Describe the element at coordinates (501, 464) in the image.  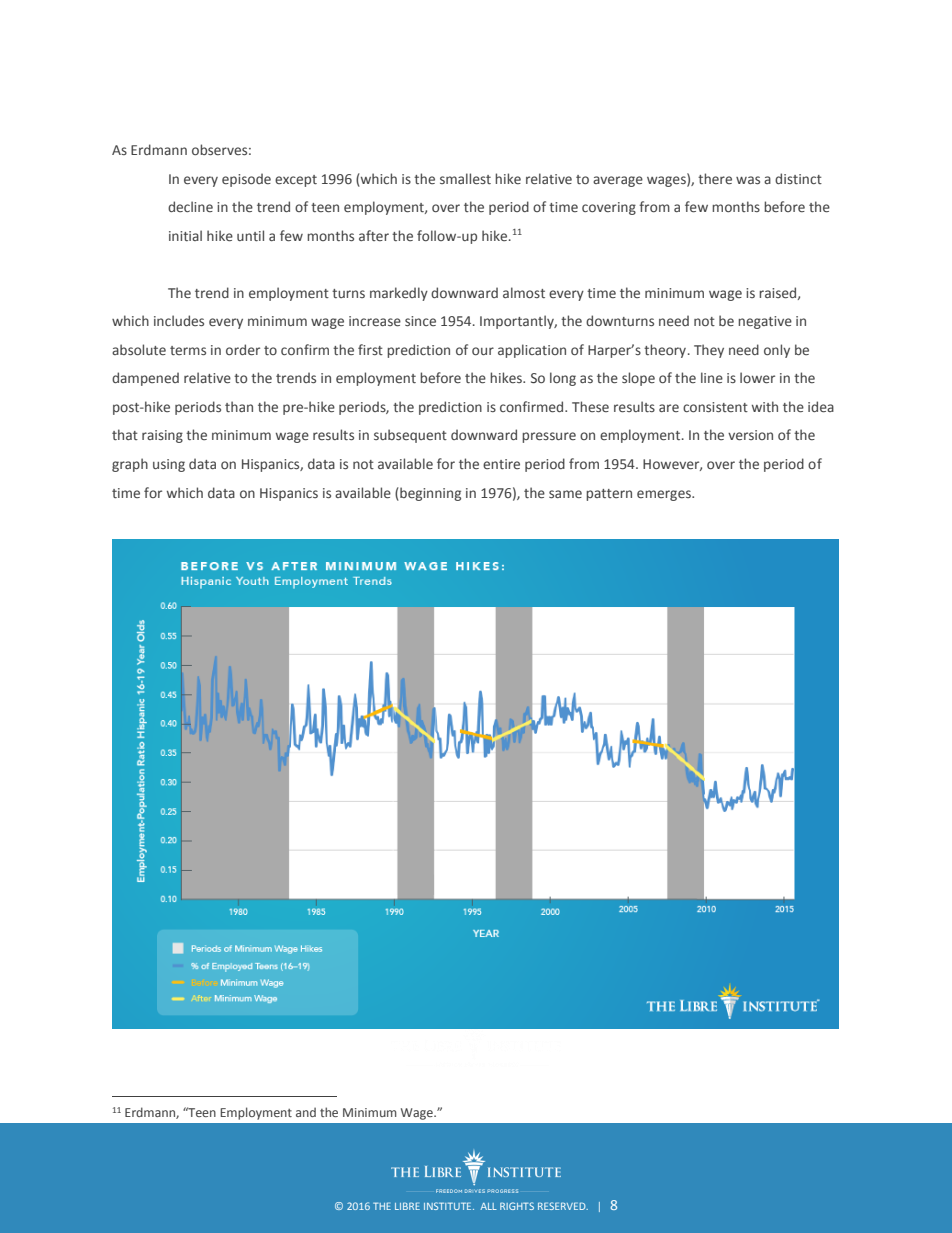
I see `entire` at that location.
